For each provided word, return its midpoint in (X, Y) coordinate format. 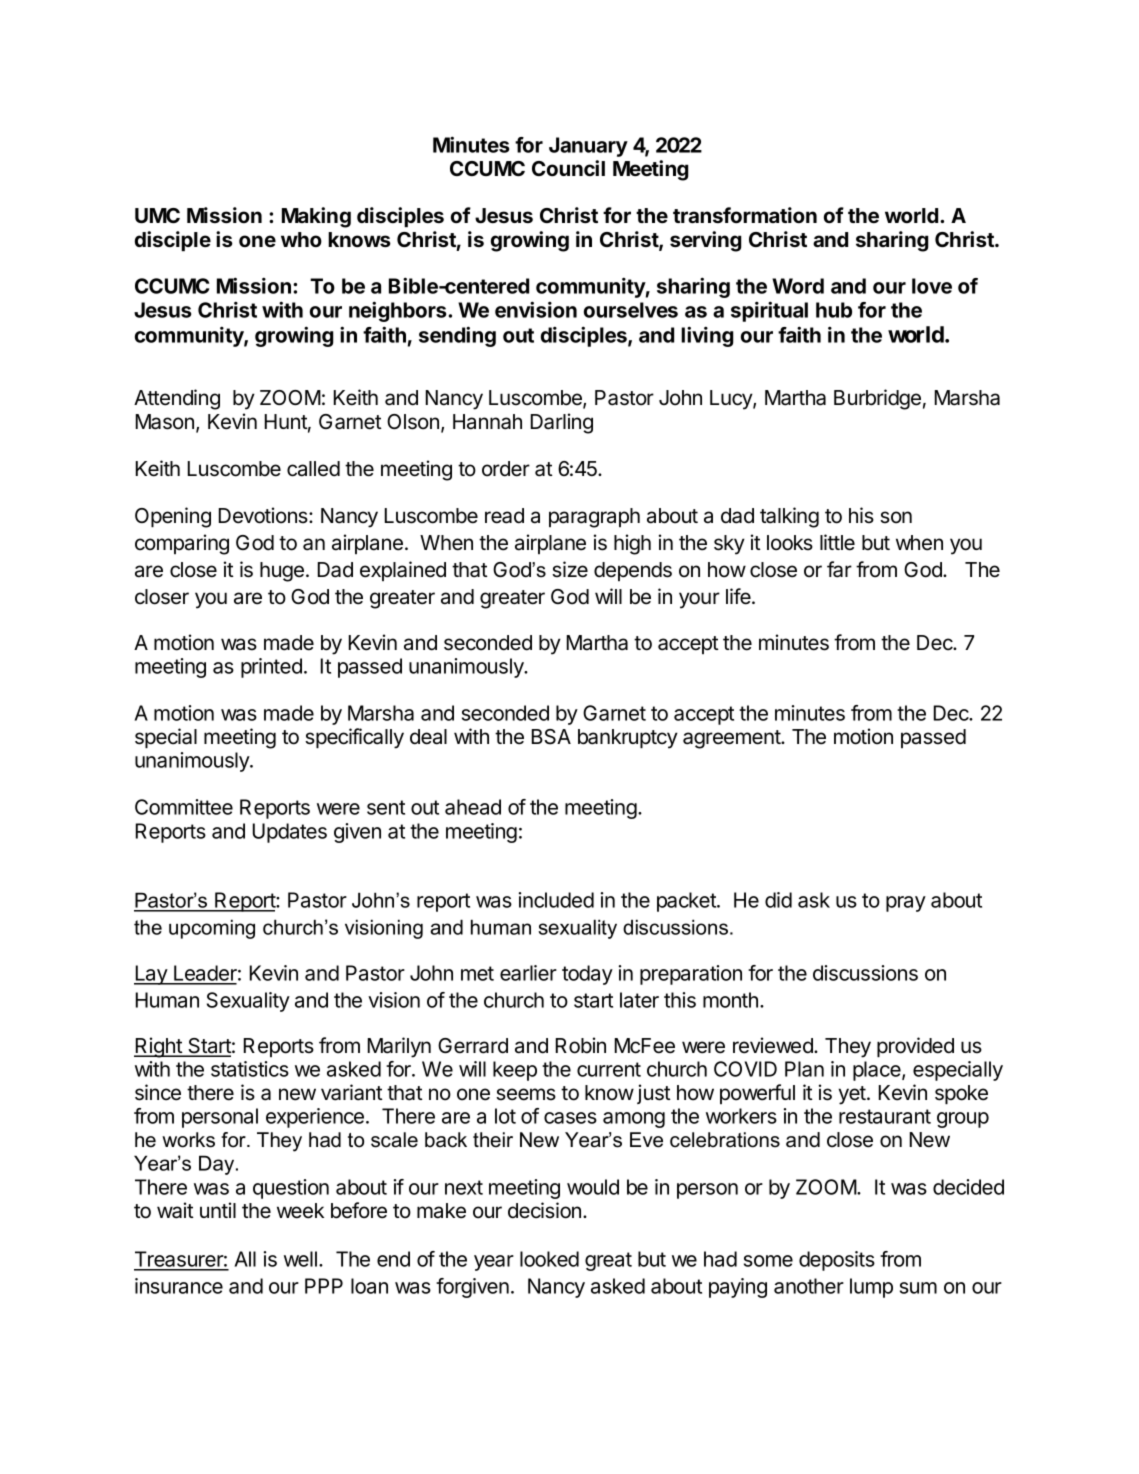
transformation (745, 215)
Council (568, 168)
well (300, 1259)
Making (316, 217)
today (587, 975)
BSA (551, 737)
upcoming (212, 929)
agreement (732, 739)
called (313, 469)
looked (549, 1259)
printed (271, 668)
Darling (562, 423)
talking (789, 517)
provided (915, 1047)
